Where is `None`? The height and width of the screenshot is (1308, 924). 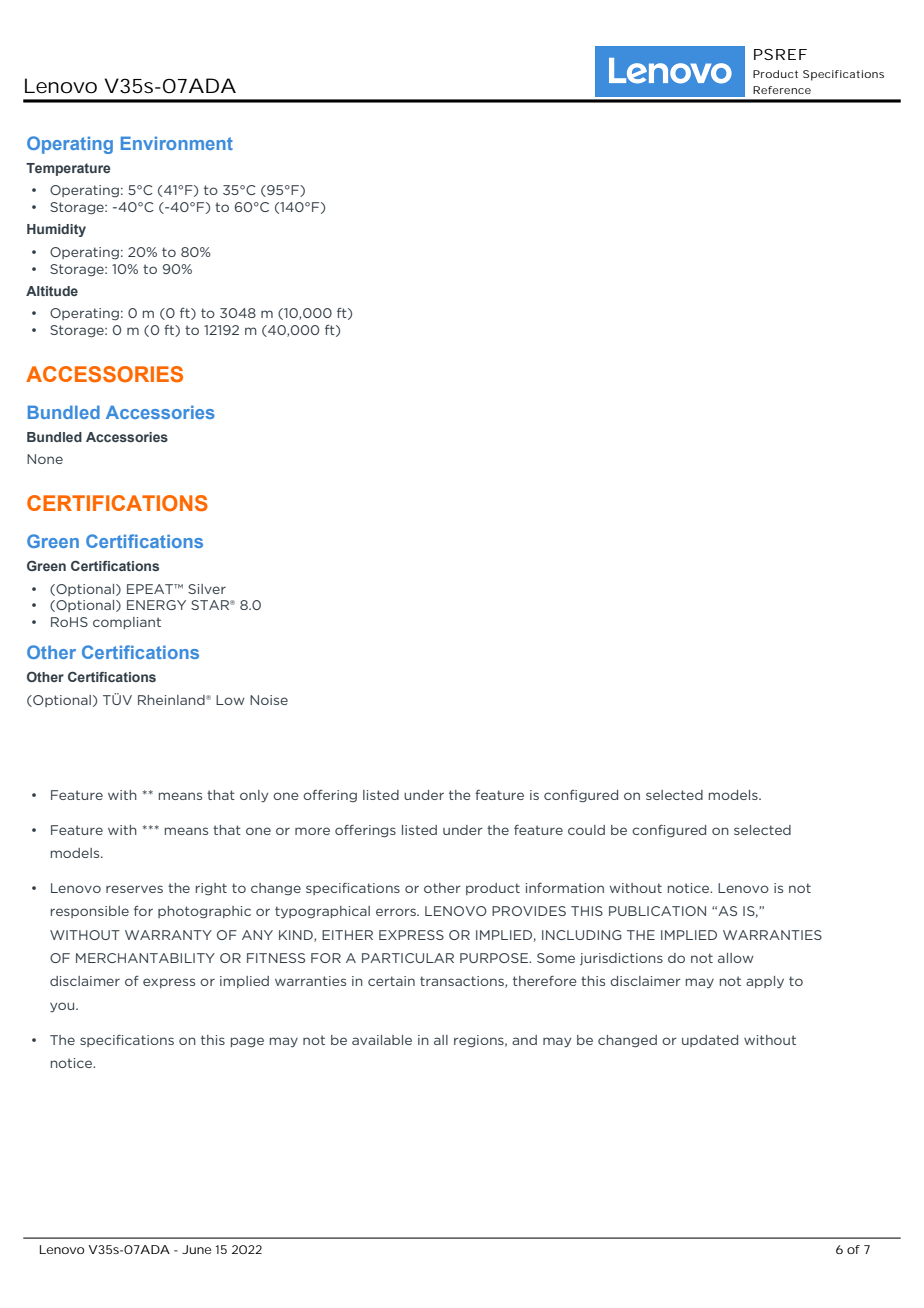 None is located at coordinates (45, 459).
